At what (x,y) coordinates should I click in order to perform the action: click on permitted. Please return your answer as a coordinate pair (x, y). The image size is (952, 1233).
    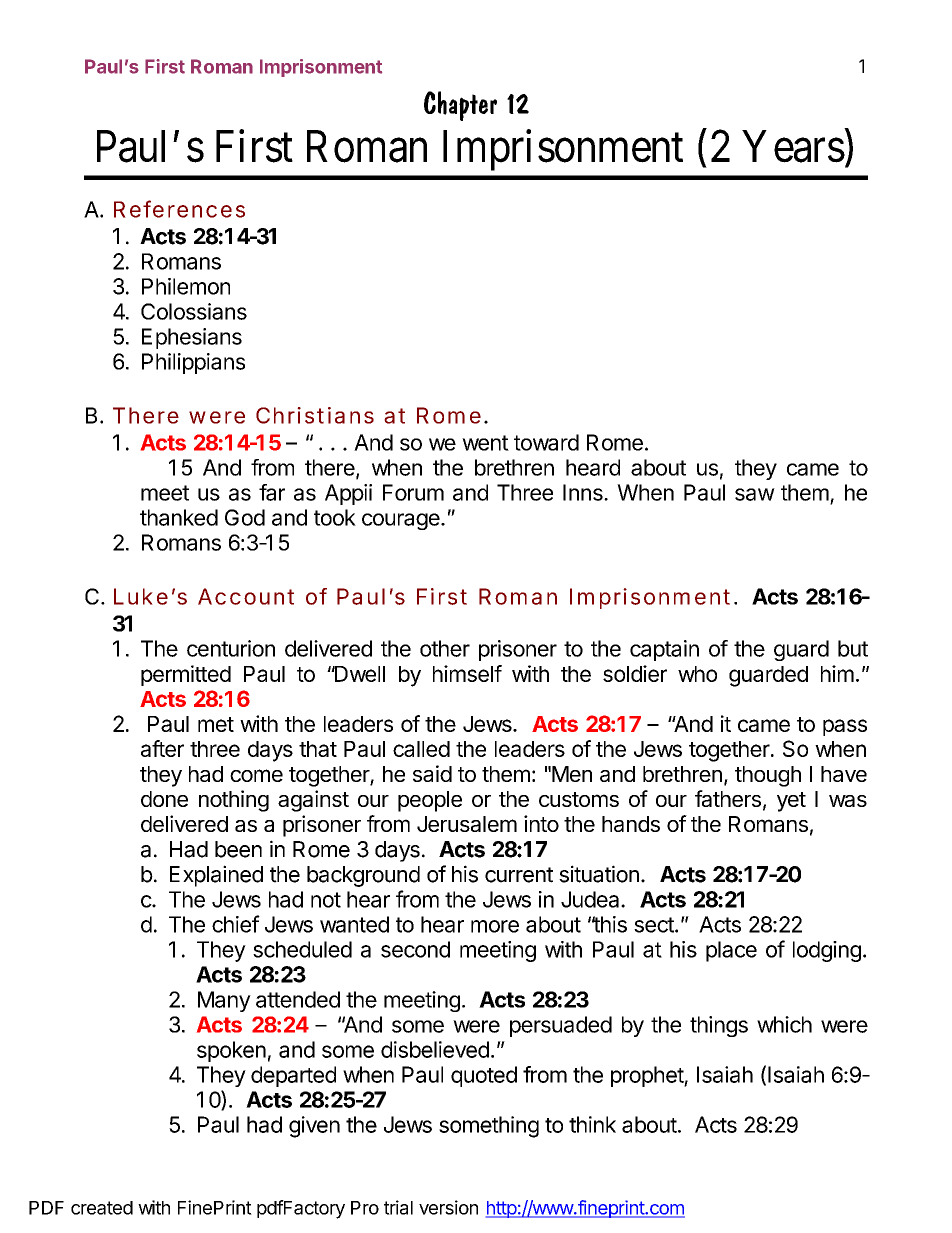
    Looking at the image, I should click on (186, 675).
